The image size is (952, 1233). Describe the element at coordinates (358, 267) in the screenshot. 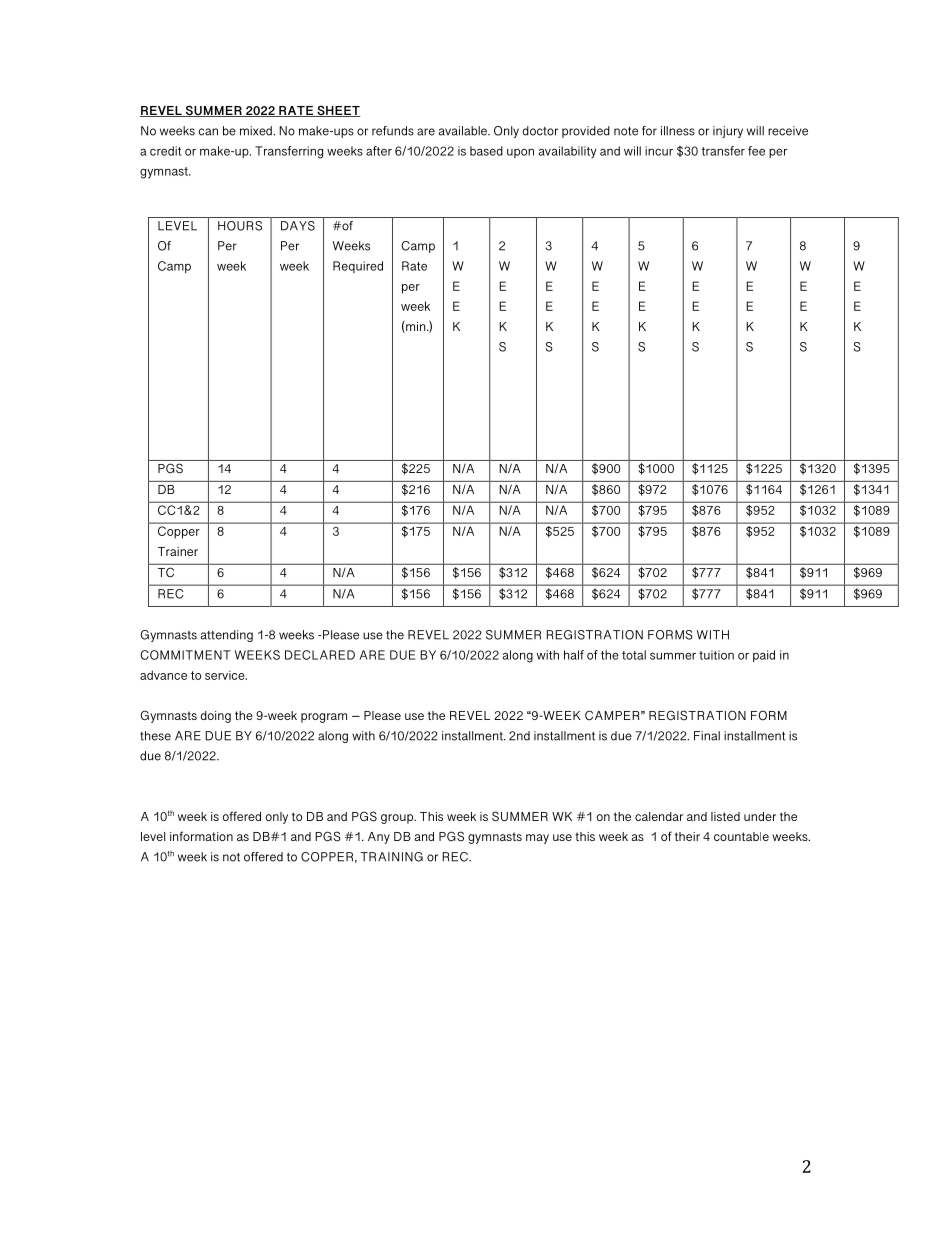

I see `Required` at that location.
